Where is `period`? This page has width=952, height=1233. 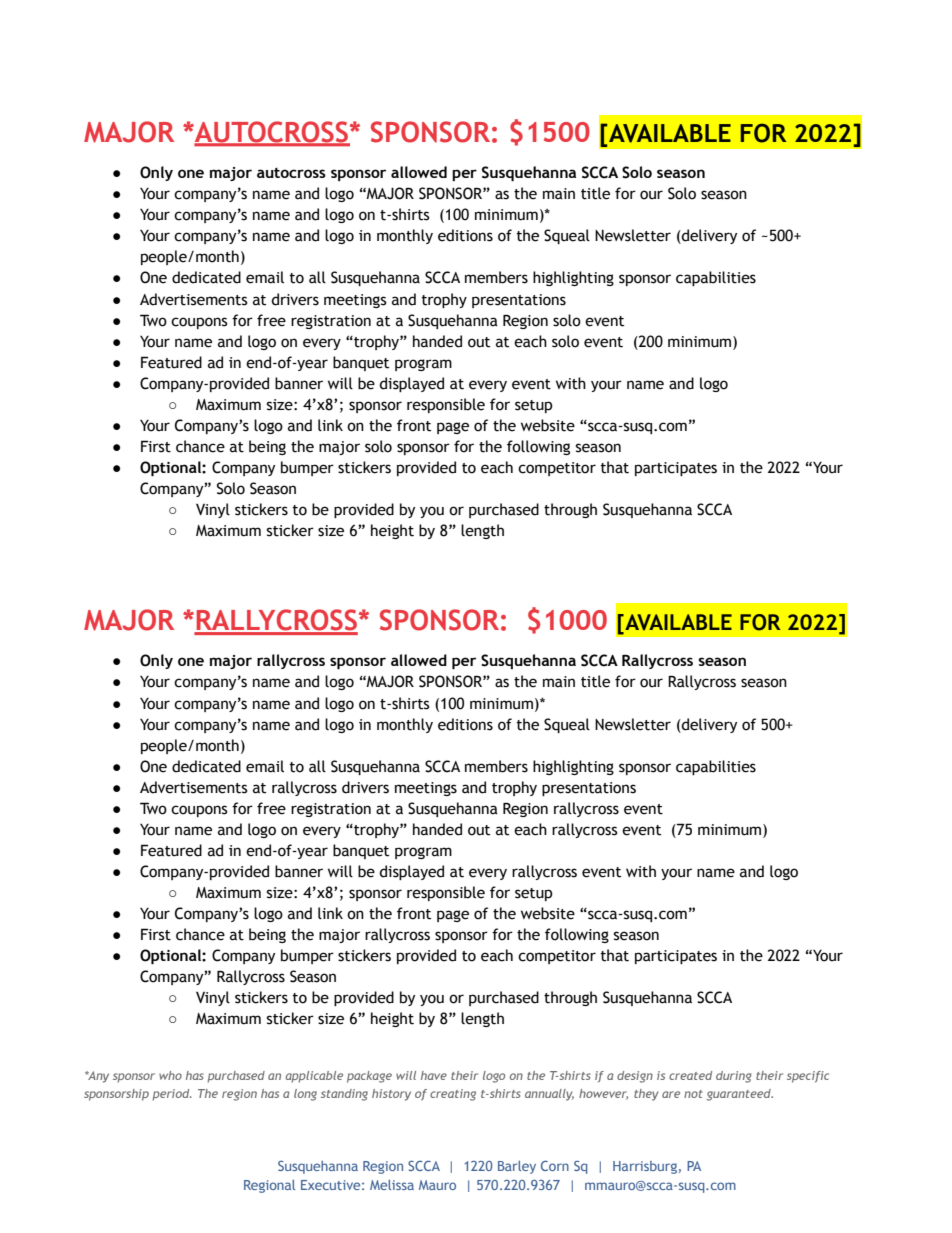
period is located at coordinates (172, 1095).
